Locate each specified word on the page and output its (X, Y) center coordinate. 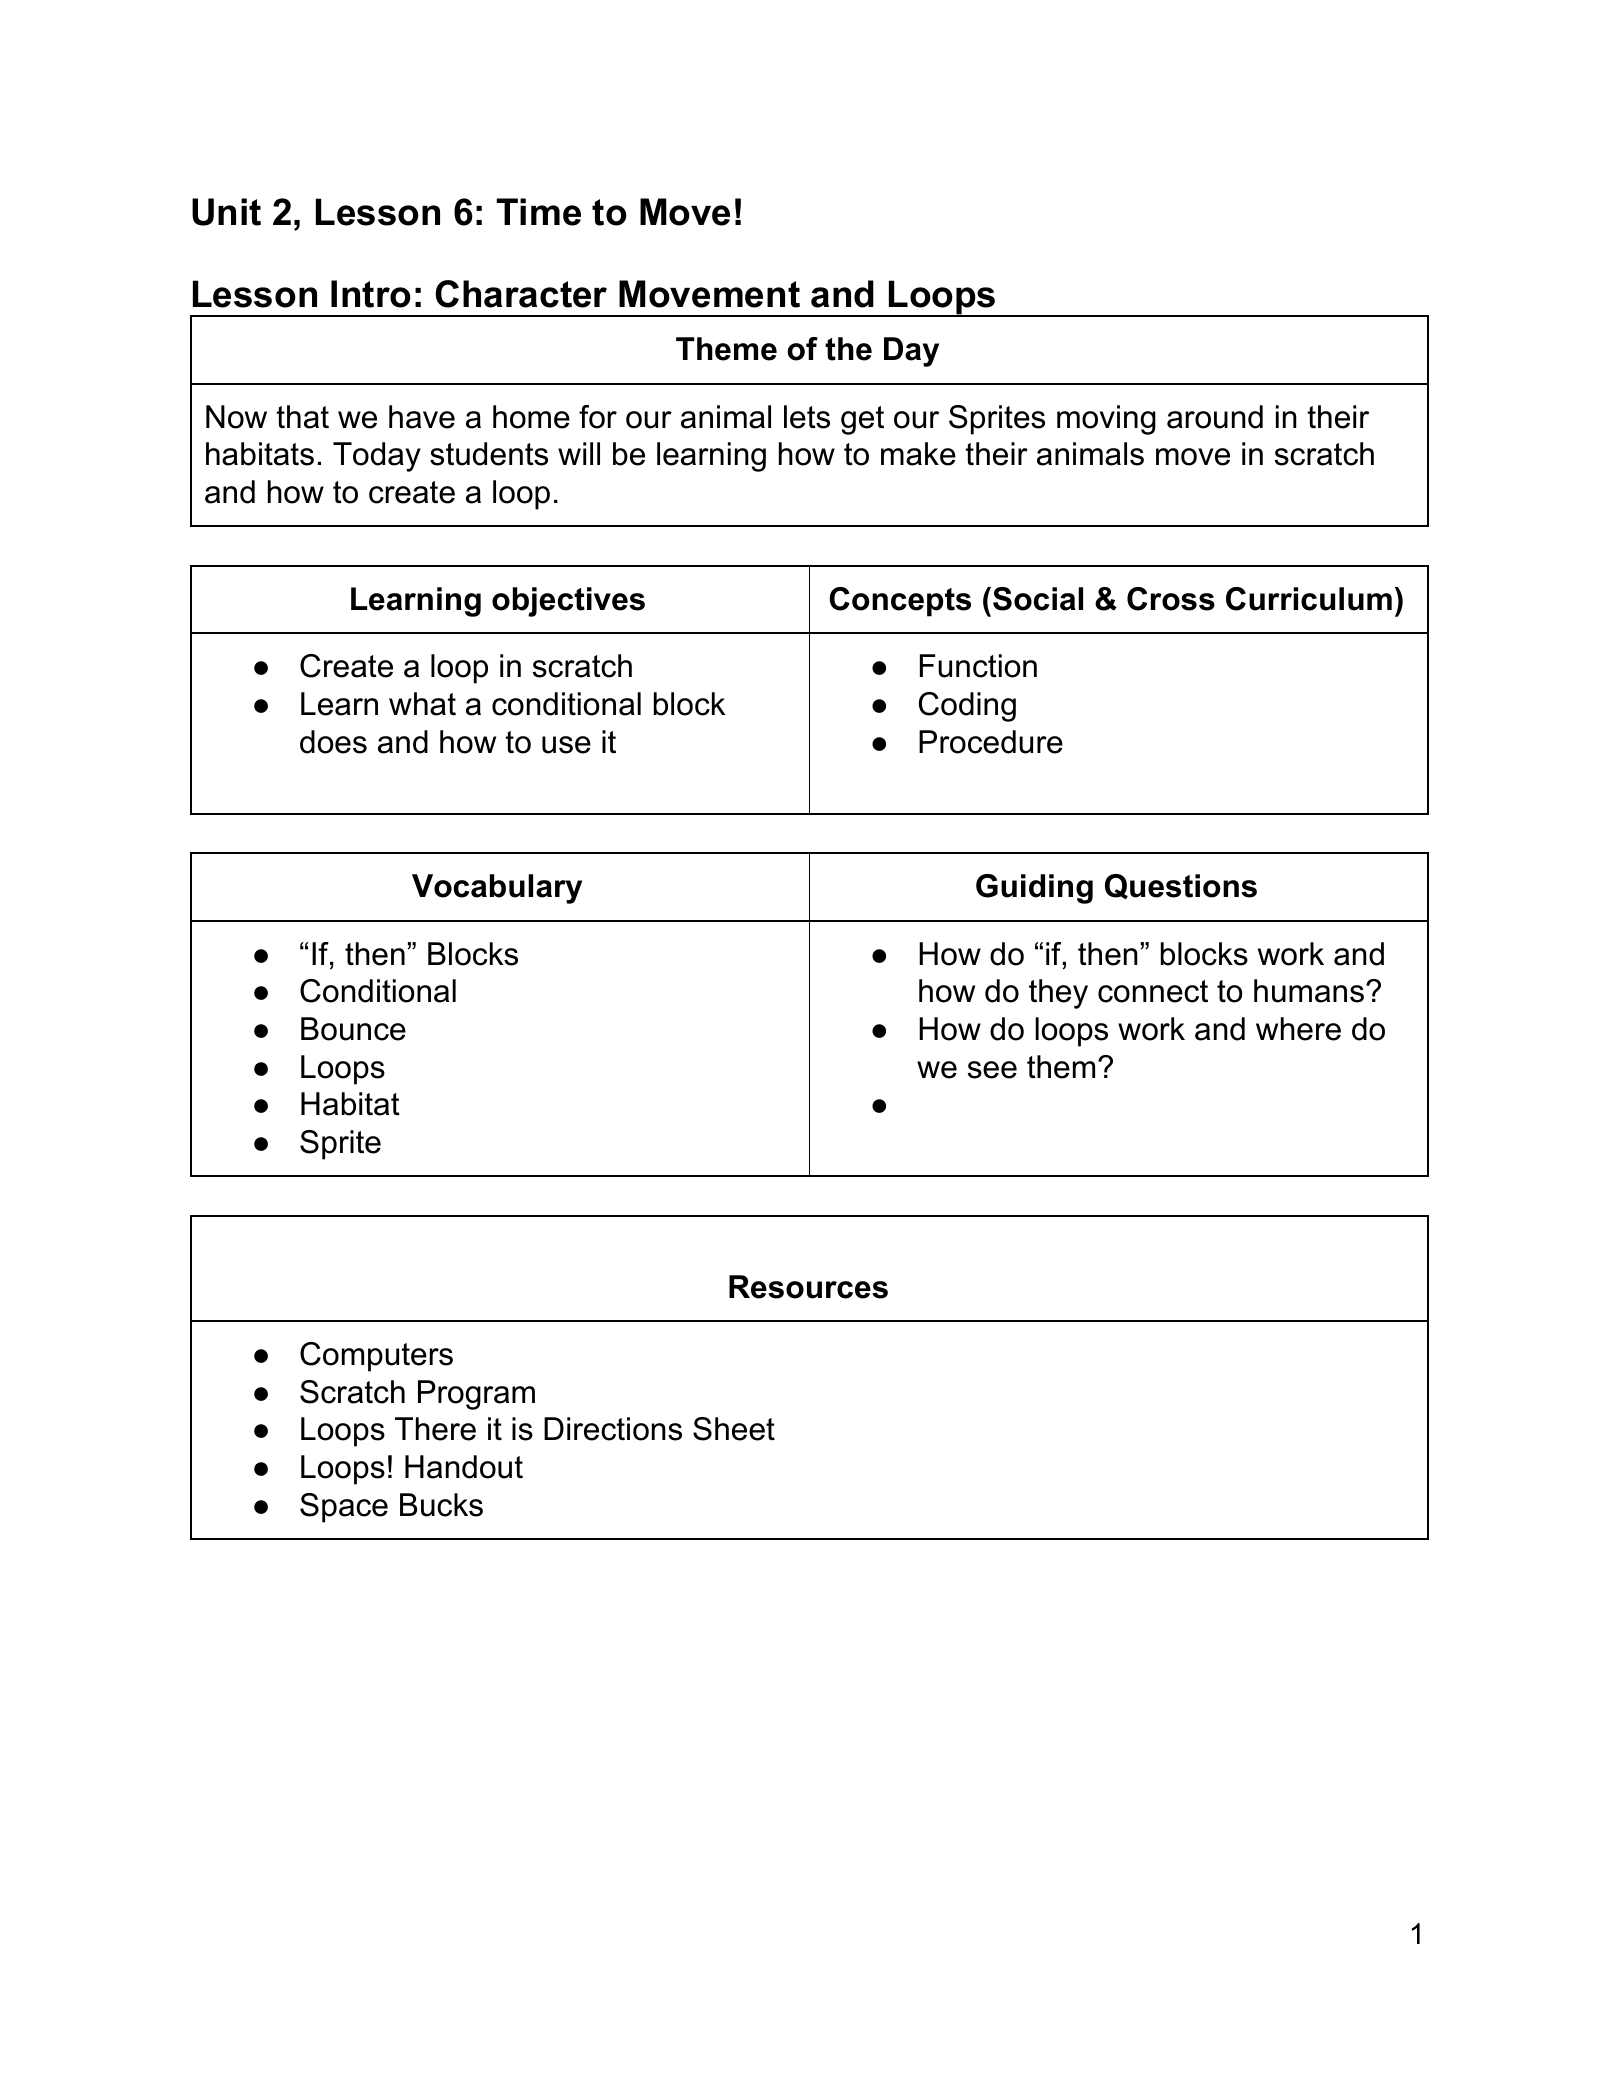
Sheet (734, 1429)
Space (344, 1508)
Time (538, 212)
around (1215, 417)
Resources (808, 1287)
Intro (371, 294)
